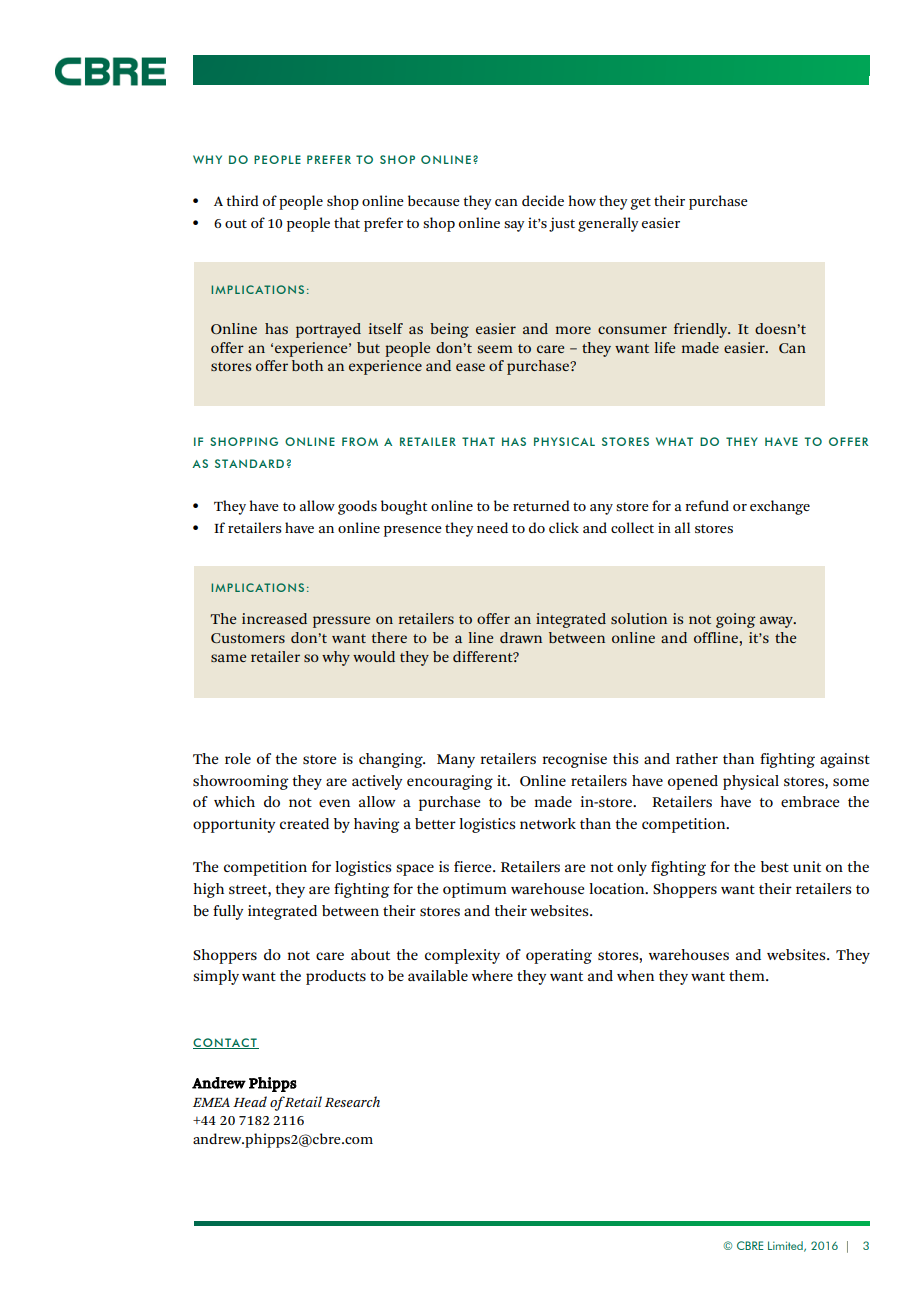 The width and height of the document is (924, 1308). Describe the element at coordinates (242, 200) in the document. I see `third` at that location.
